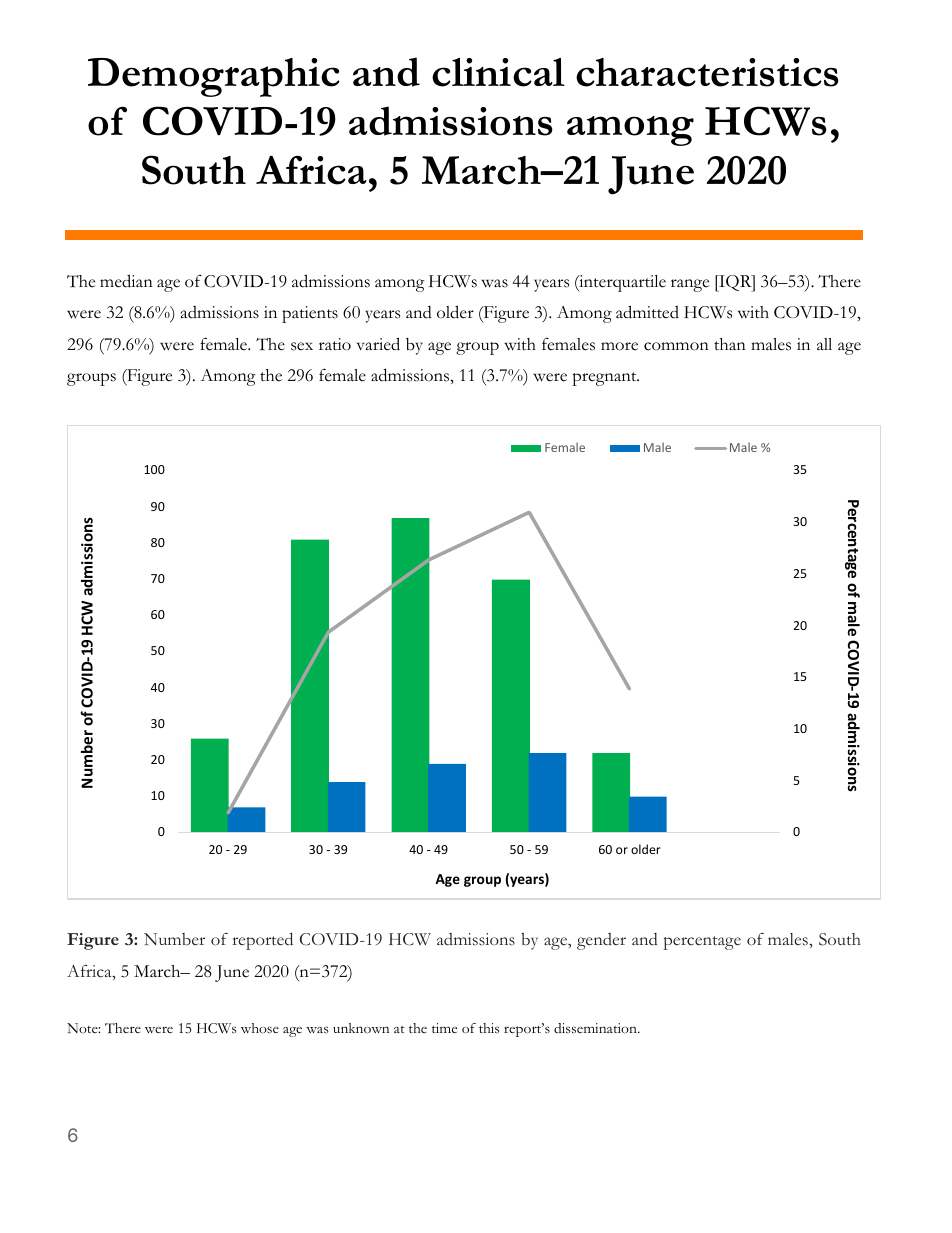 This screenshot has width=952, height=1233. I want to click on than, so click(730, 344).
